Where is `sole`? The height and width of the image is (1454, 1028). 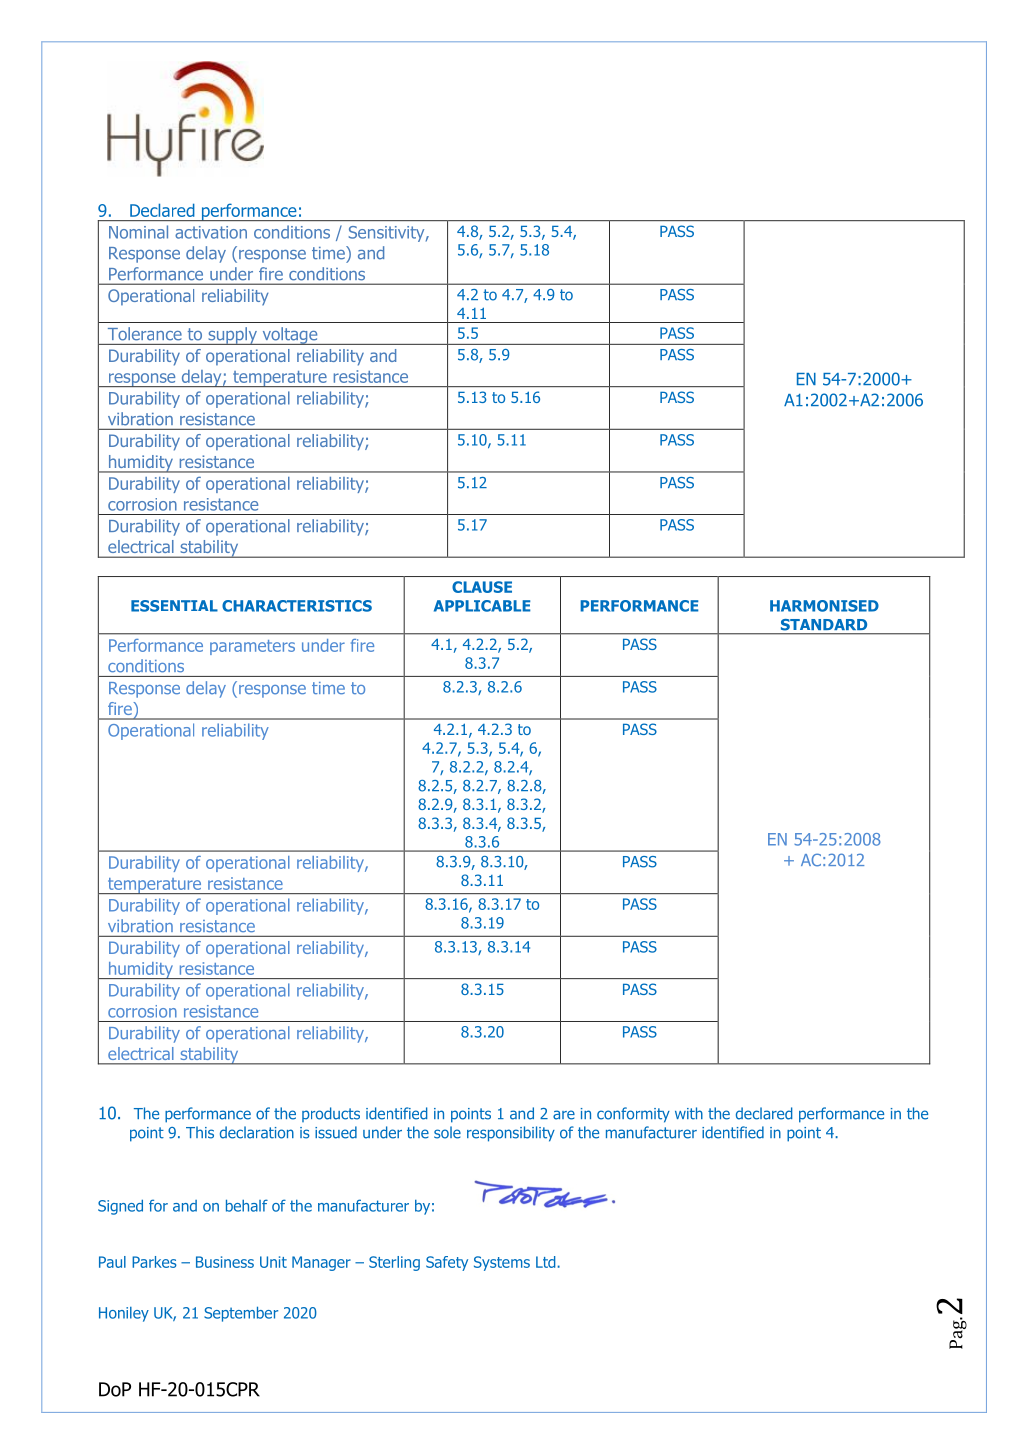 sole is located at coordinates (447, 1132).
